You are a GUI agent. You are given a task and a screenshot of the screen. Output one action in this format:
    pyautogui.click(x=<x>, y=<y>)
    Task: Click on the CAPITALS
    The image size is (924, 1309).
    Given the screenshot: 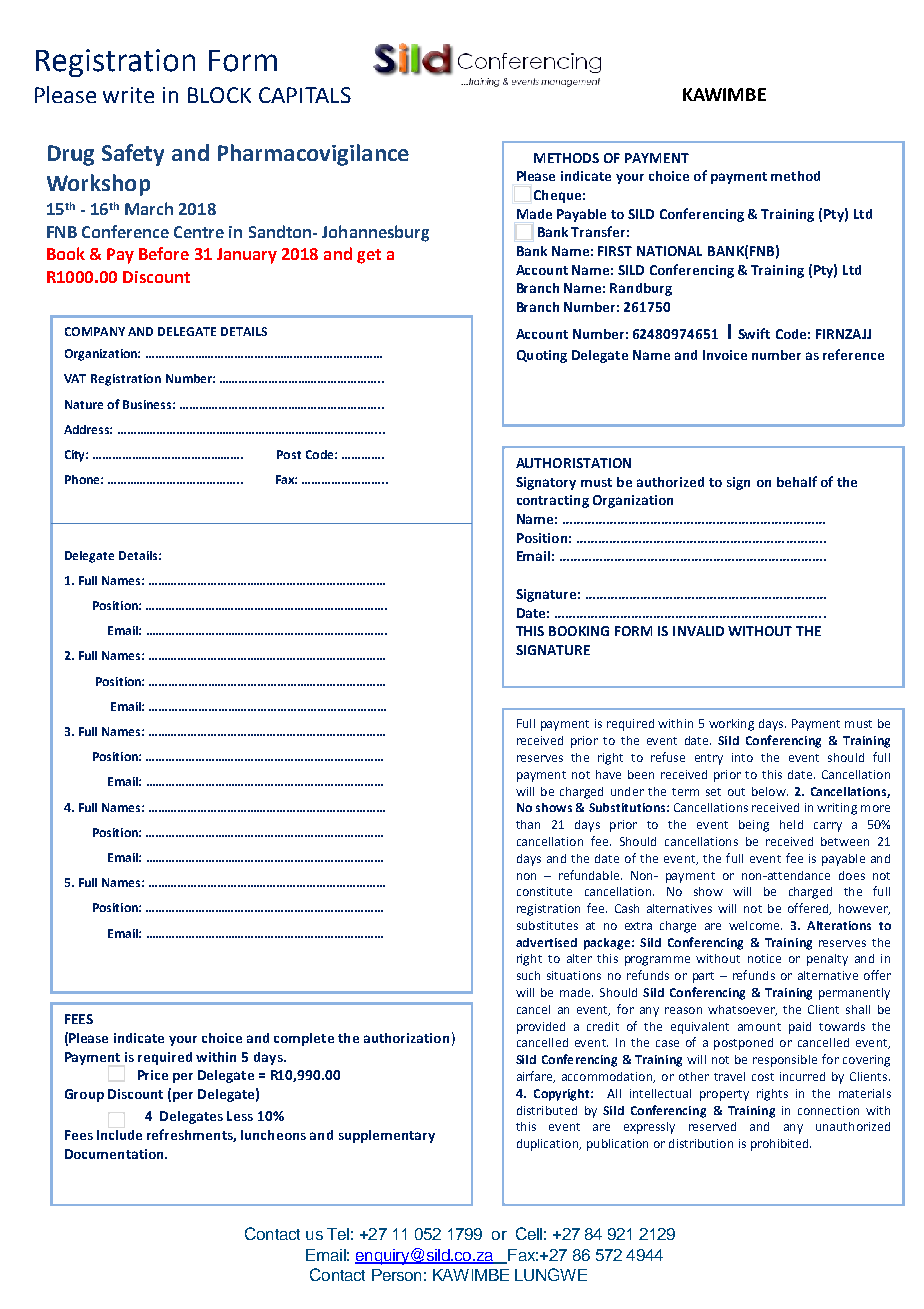 What is the action you would take?
    pyautogui.click(x=305, y=95)
